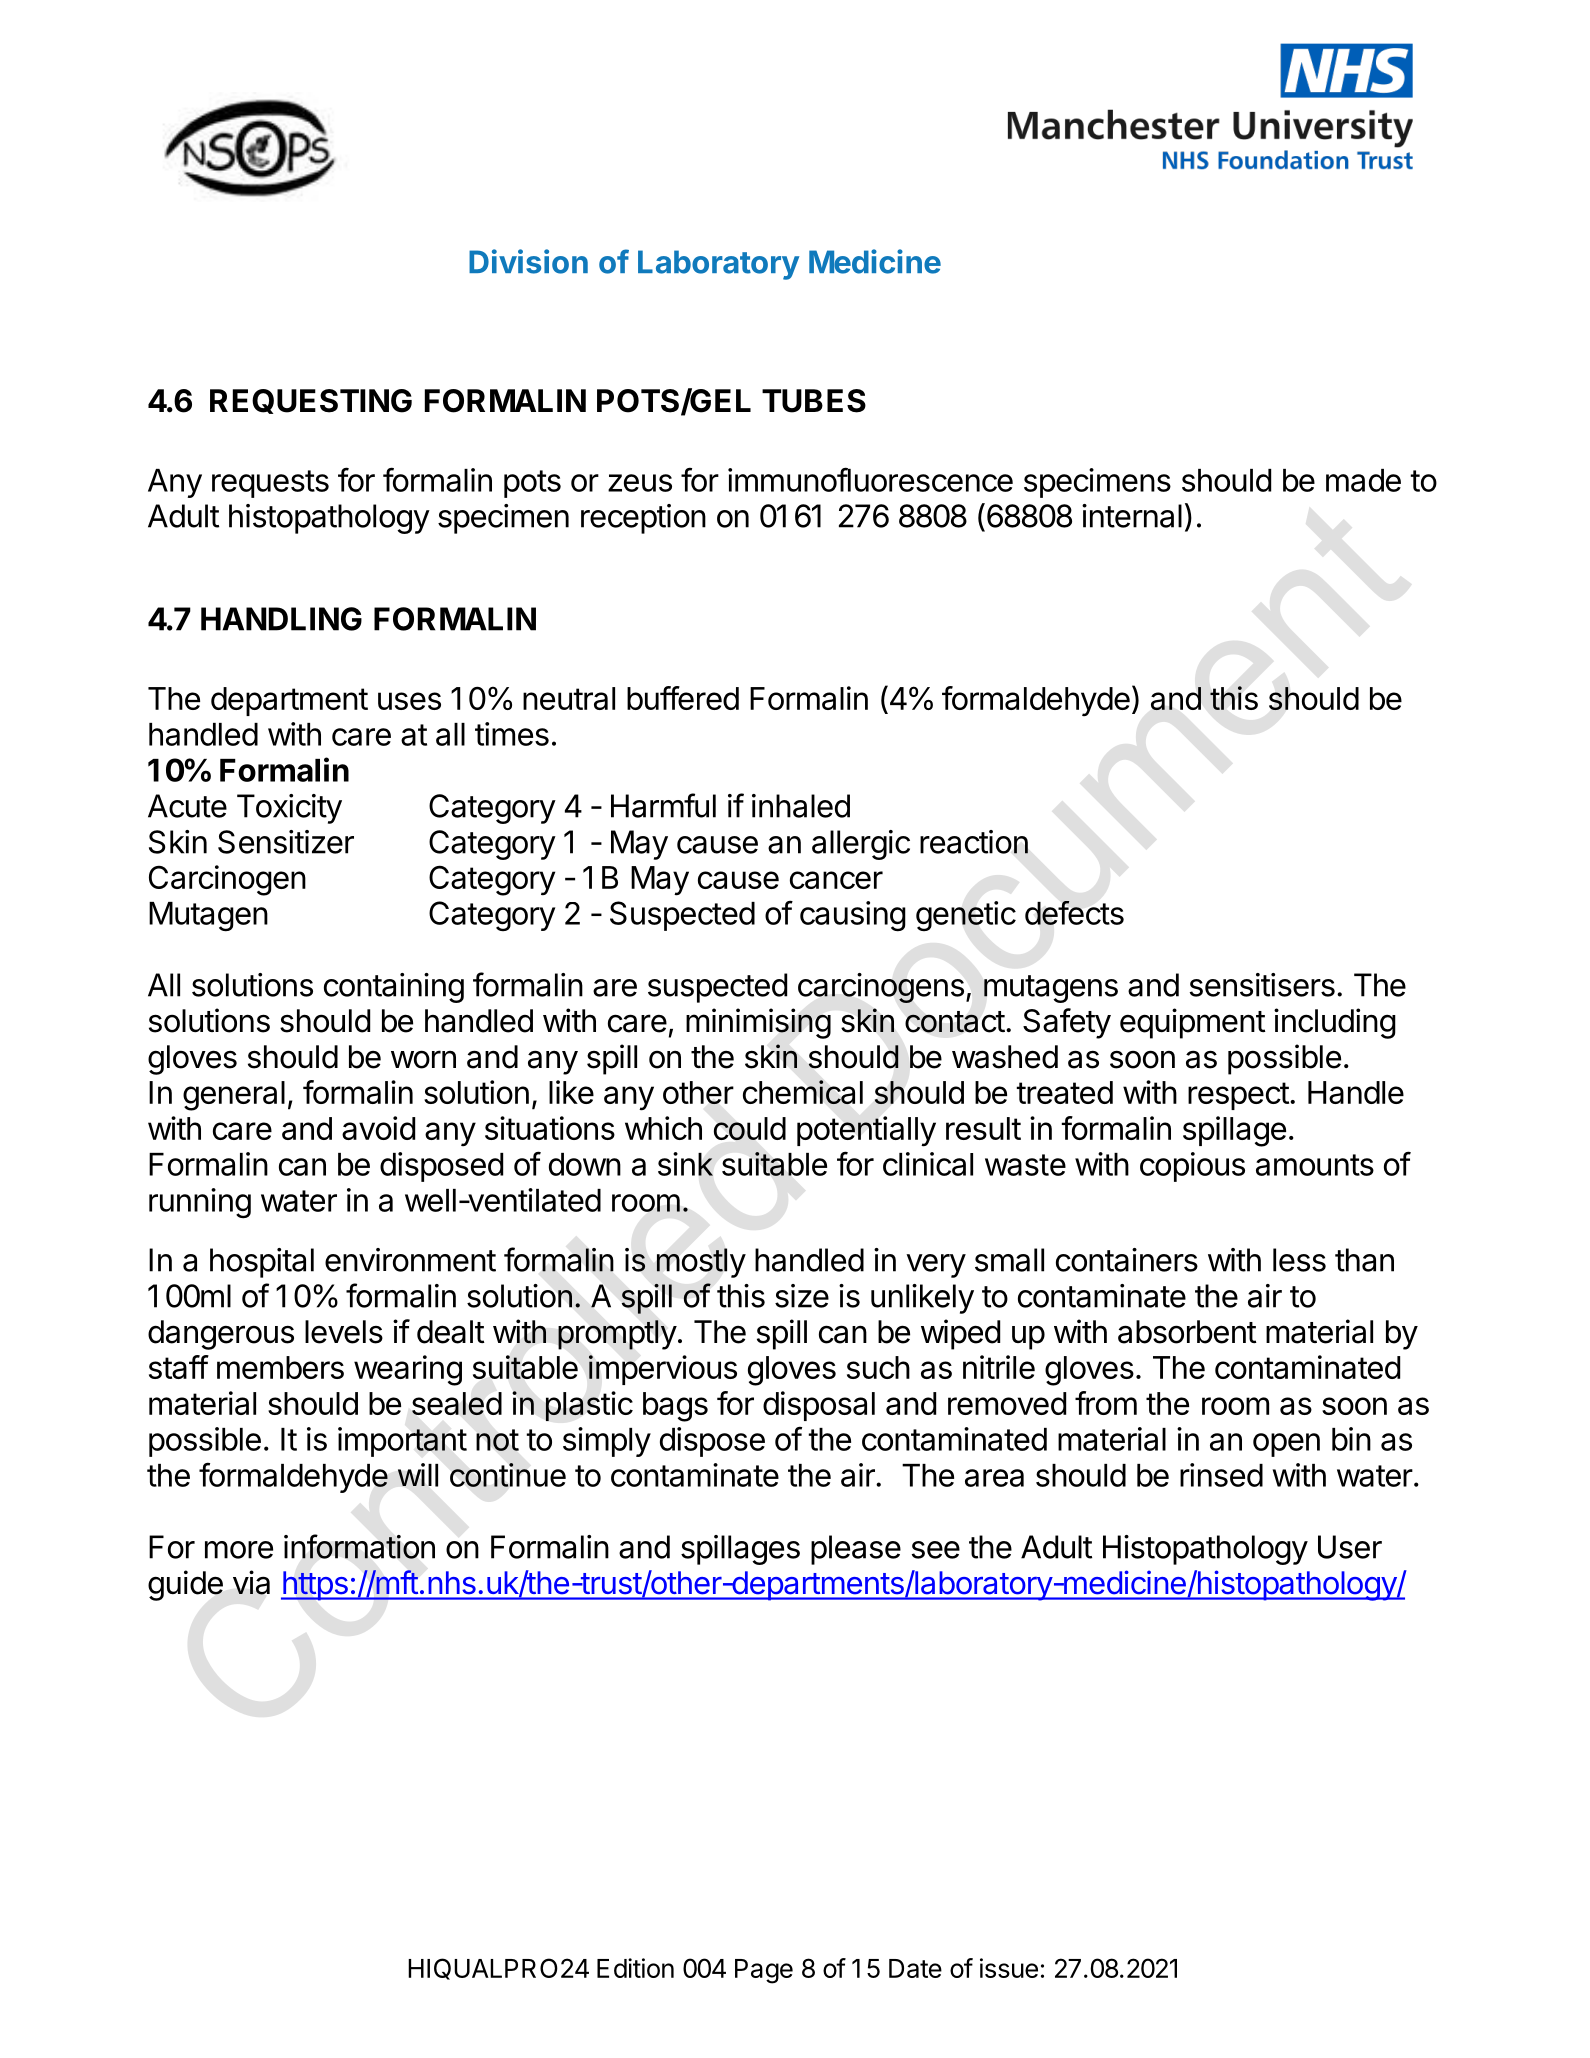 Image resolution: width=1590 pixels, height=2058 pixels. Describe the element at coordinates (750, 1128) in the image. I see `could` at that location.
